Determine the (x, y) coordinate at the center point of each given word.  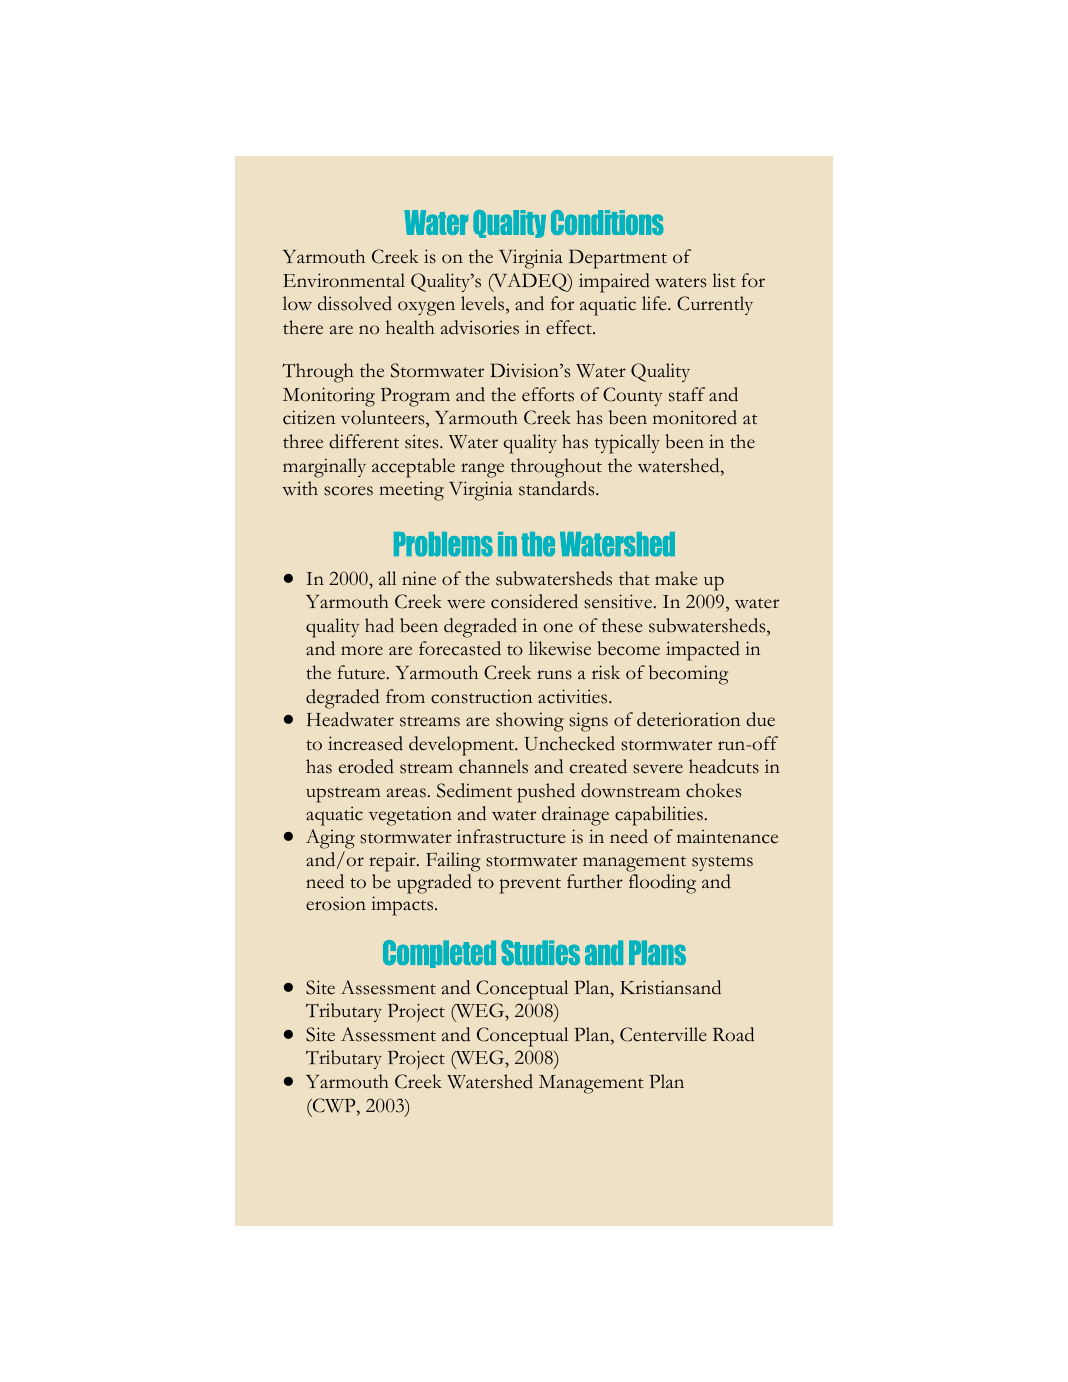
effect (570, 327)
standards (558, 488)
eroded (366, 766)
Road (733, 1034)
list (724, 280)
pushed (546, 793)
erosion (336, 903)
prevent (530, 886)
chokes (713, 790)
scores (348, 491)
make (676, 578)
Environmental (344, 280)
